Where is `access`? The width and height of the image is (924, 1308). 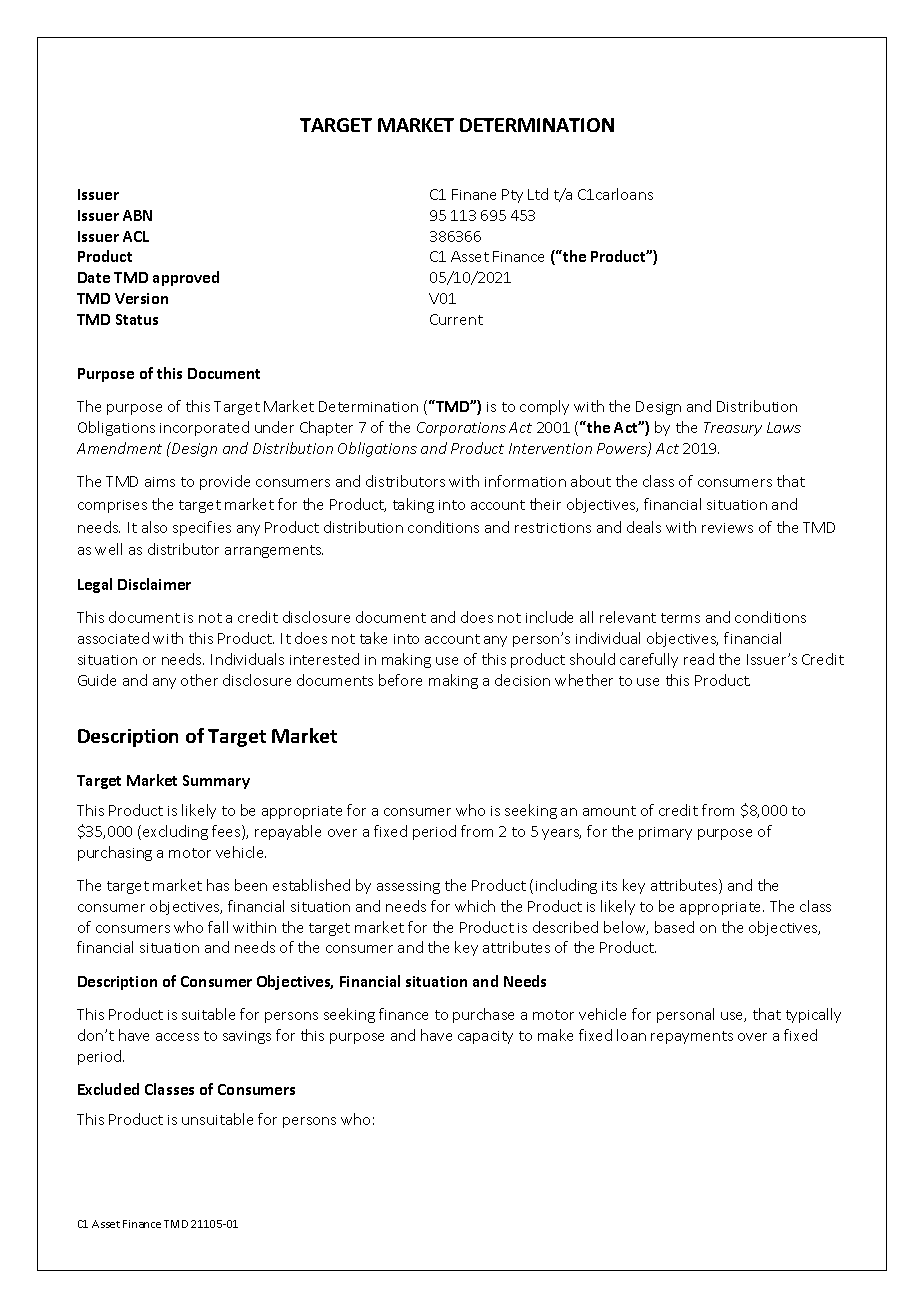
access is located at coordinates (177, 1037).
